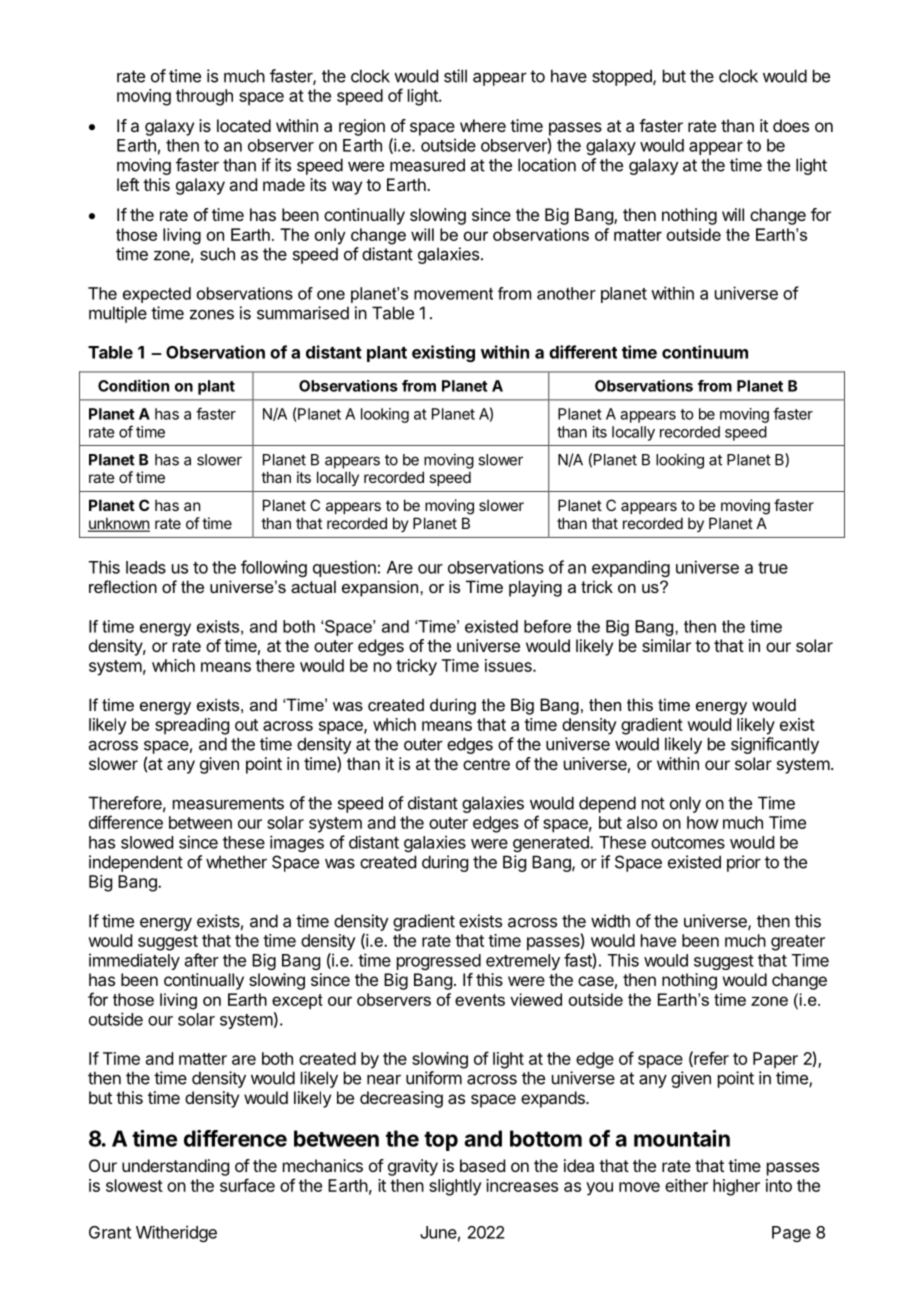  I want to click on continuum, so click(705, 352).
